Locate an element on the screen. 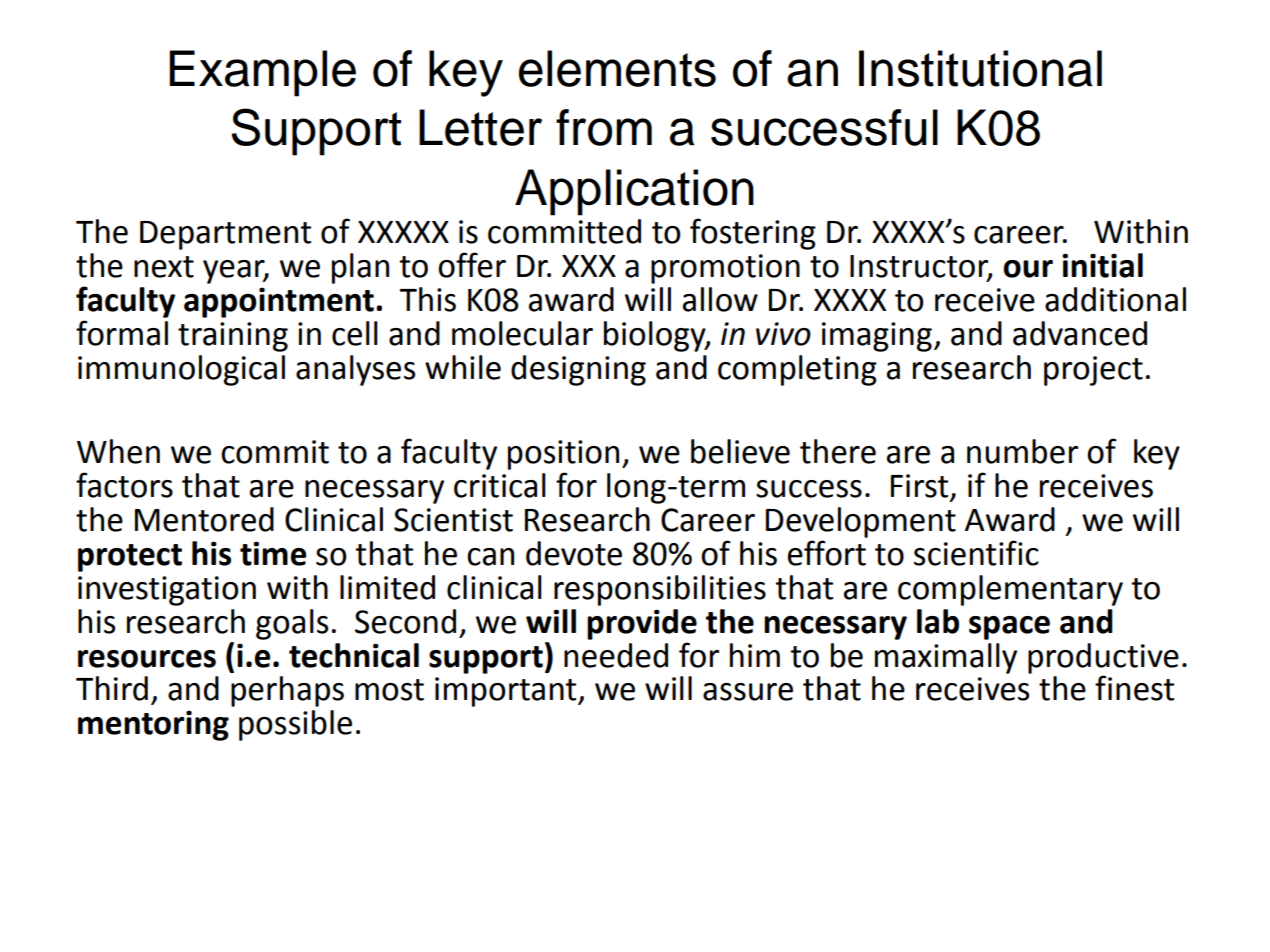 This screenshot has height=952, width=1270. immunological is located at coordinates (181, 370).
